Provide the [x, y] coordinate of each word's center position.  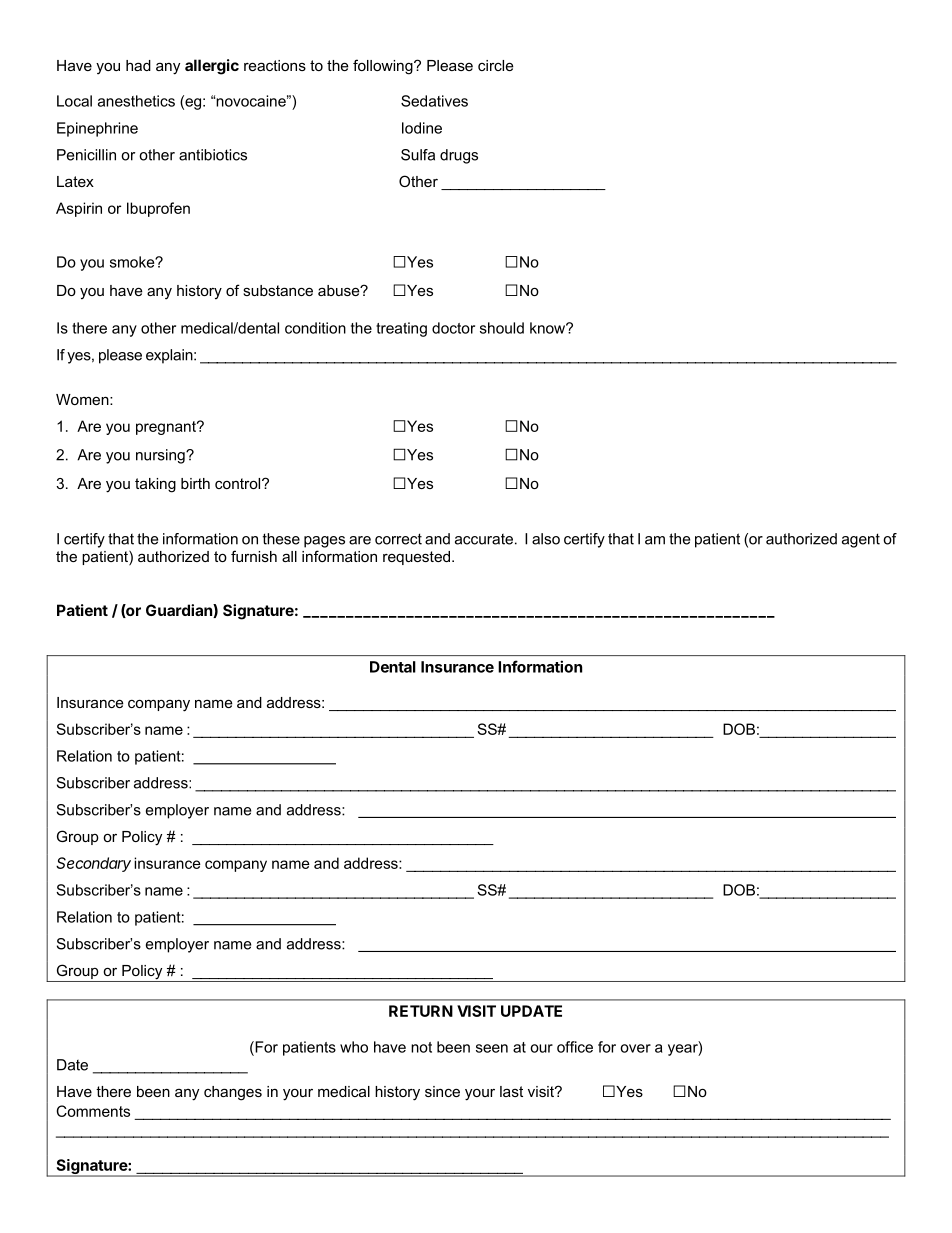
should [502, 328]
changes [233, 1093]
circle [496, 65]
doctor [453, 328]
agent [861, 540]
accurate [484, 539]
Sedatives [434, 101]
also [546, 539]
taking [155, 485]
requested [416, 558]
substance [278, 290]
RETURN [421, 1011]
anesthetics [136, 101]
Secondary [93, 864]
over [635, 1048]
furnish [254, 556]
